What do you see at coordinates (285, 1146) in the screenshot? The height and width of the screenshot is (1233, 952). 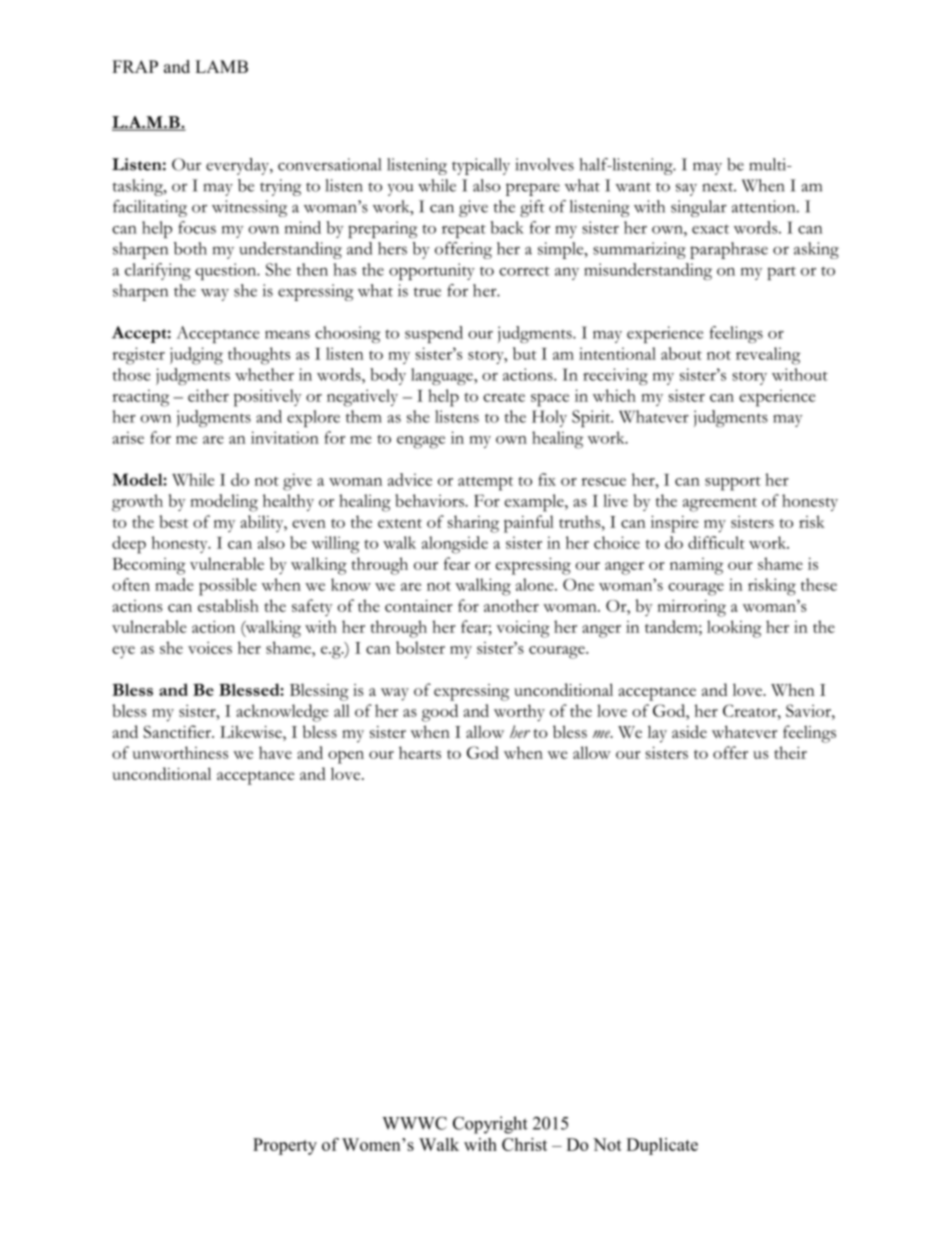 I see `Property` at bounding box center [285, 1146].
